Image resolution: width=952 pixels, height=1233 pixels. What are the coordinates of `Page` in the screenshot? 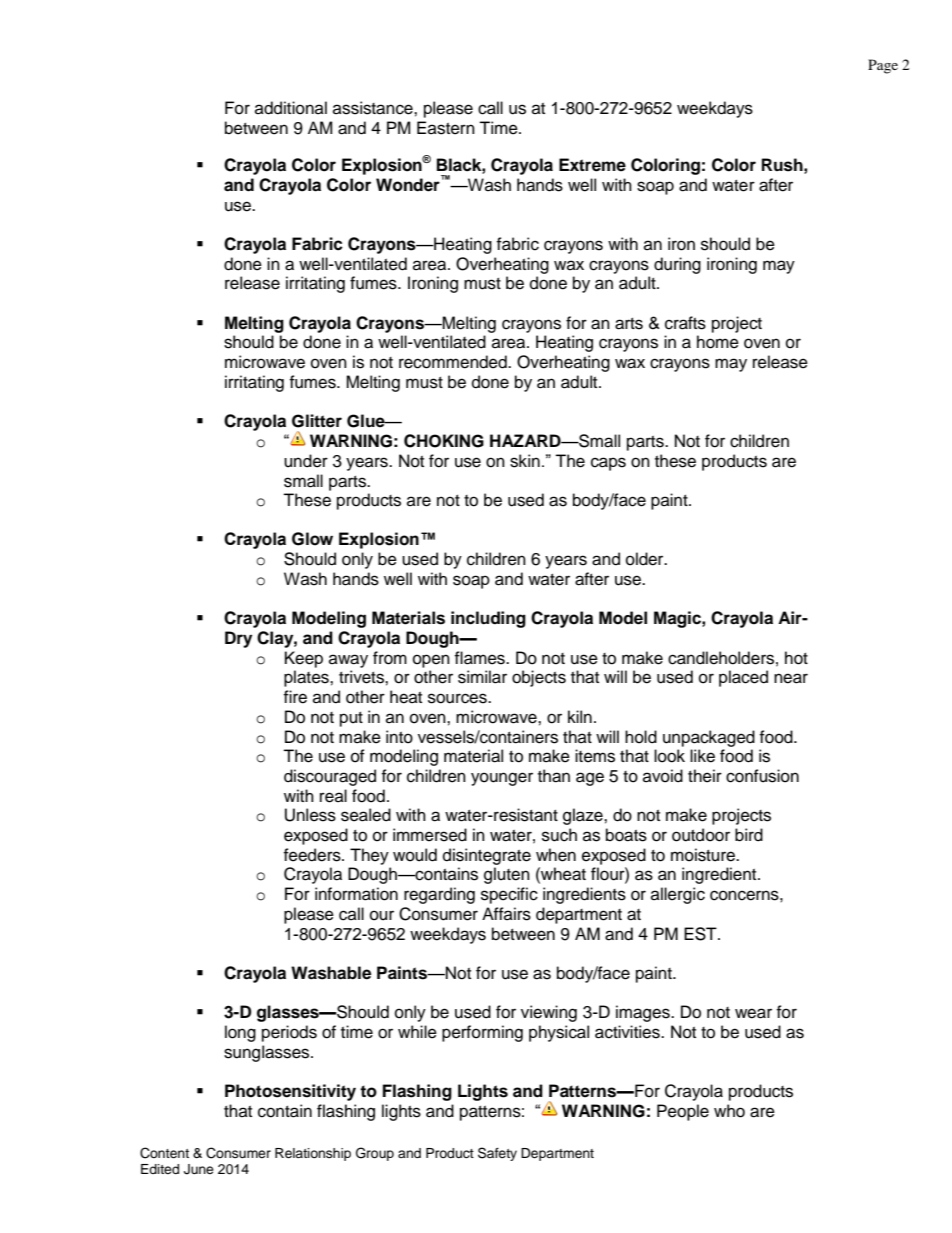 It's located at (883, 66).
